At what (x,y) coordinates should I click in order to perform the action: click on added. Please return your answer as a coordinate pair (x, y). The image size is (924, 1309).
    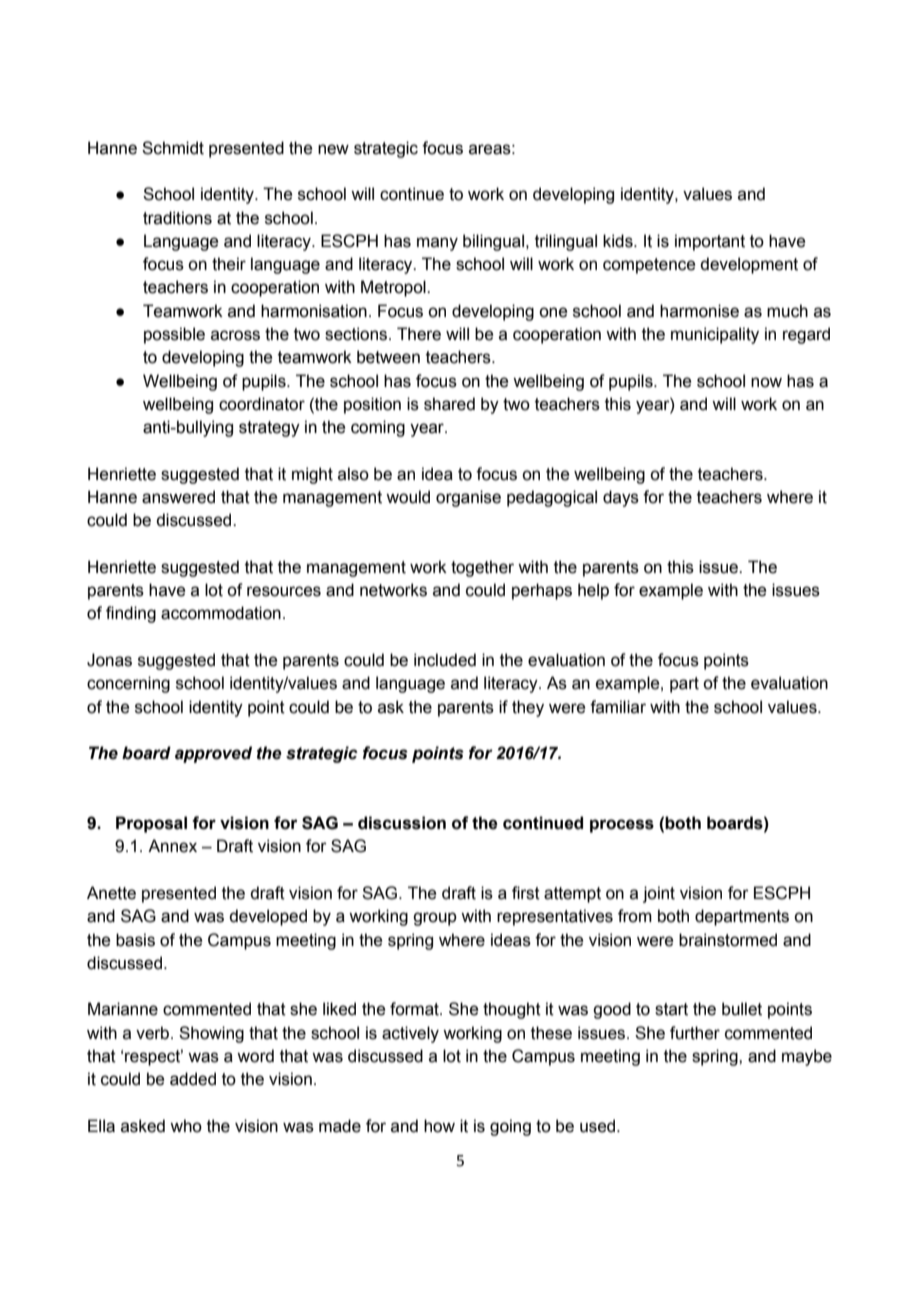
    Looking at the image, I should click on (193, 1079).
